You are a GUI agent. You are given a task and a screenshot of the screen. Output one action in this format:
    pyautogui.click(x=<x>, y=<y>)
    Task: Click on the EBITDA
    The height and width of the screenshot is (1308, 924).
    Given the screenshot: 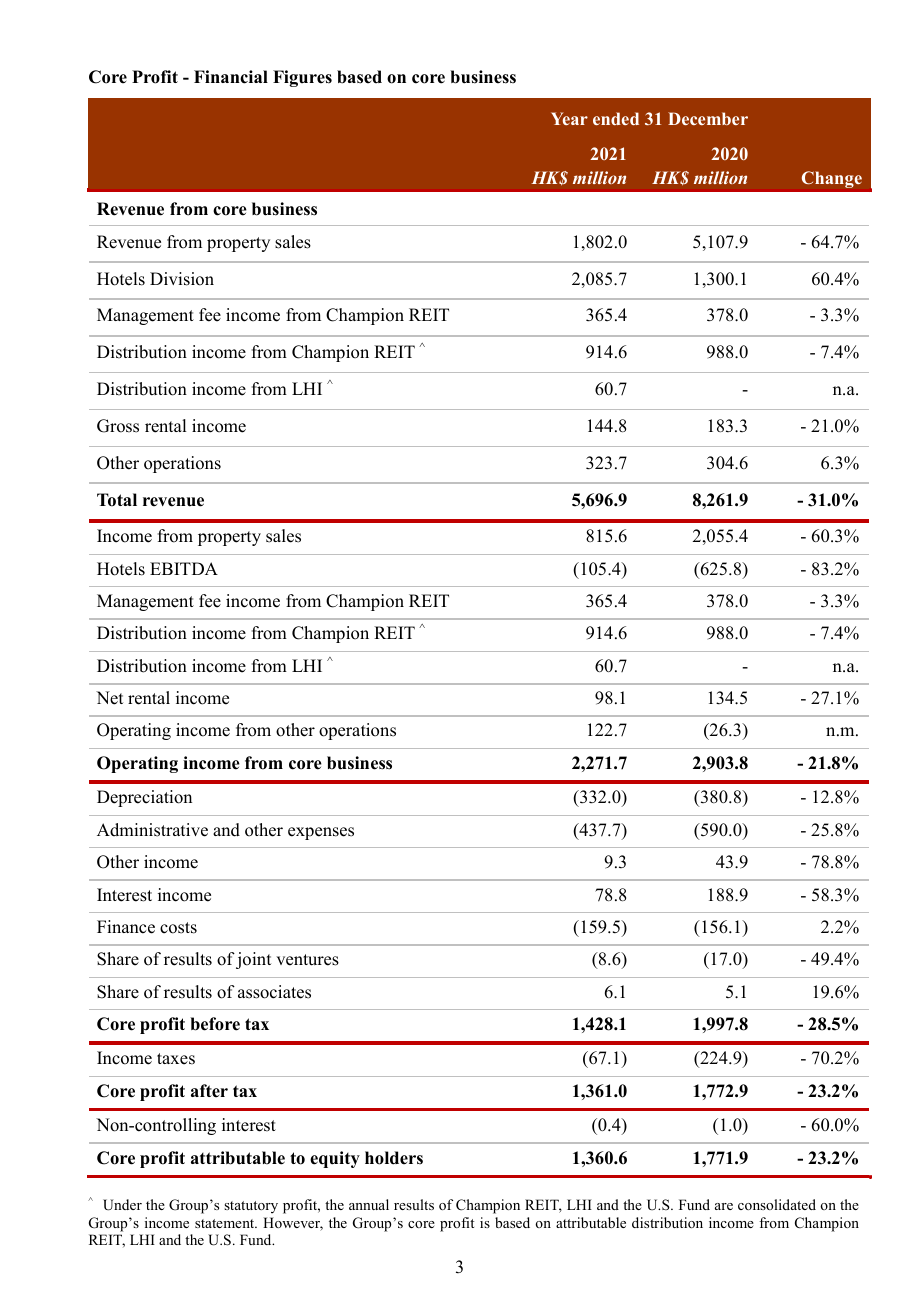 What is the action you would take?
    pyautogui.click(x=184, y=568)
